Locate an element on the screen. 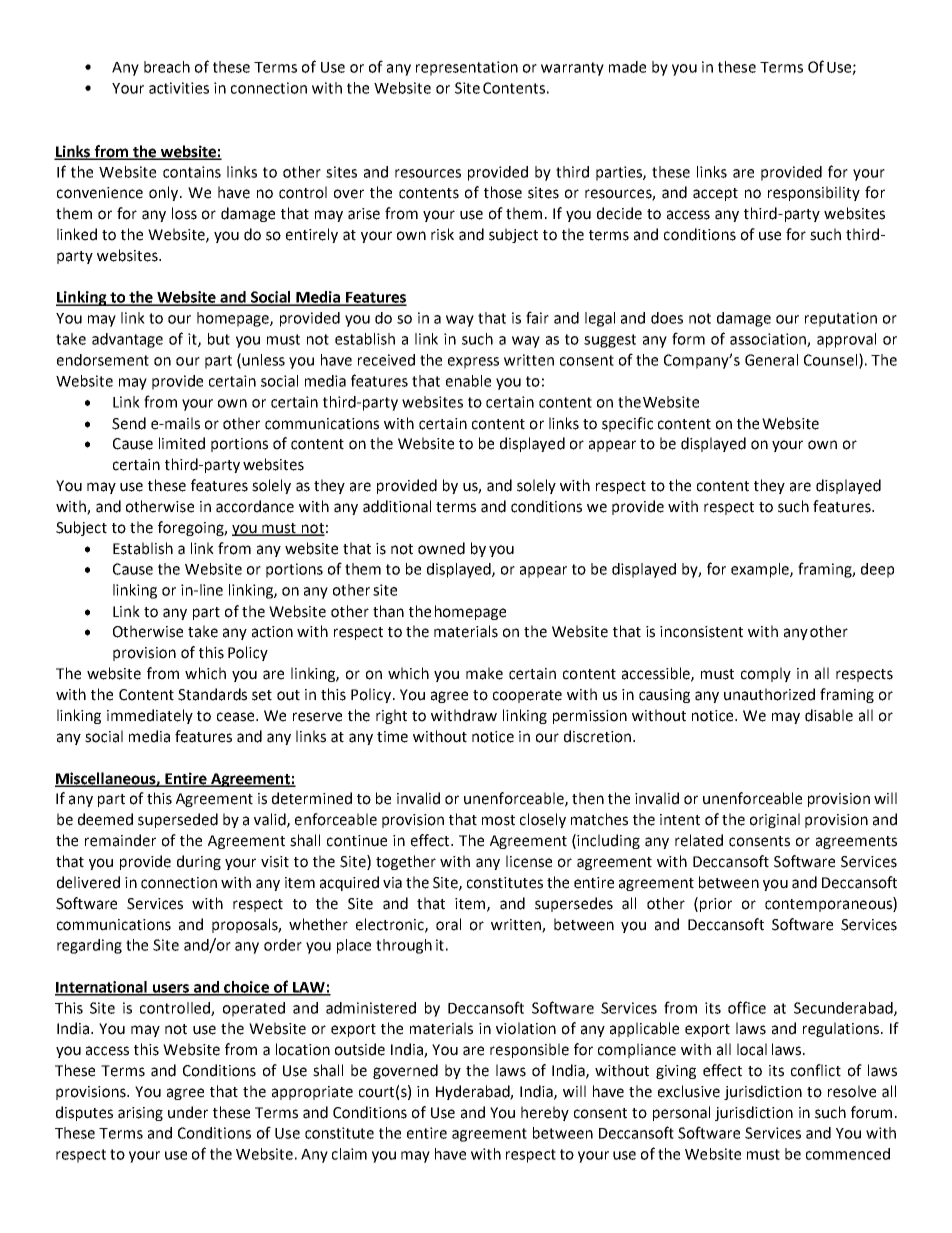  hereby is located at coordinates (545, 1113).
